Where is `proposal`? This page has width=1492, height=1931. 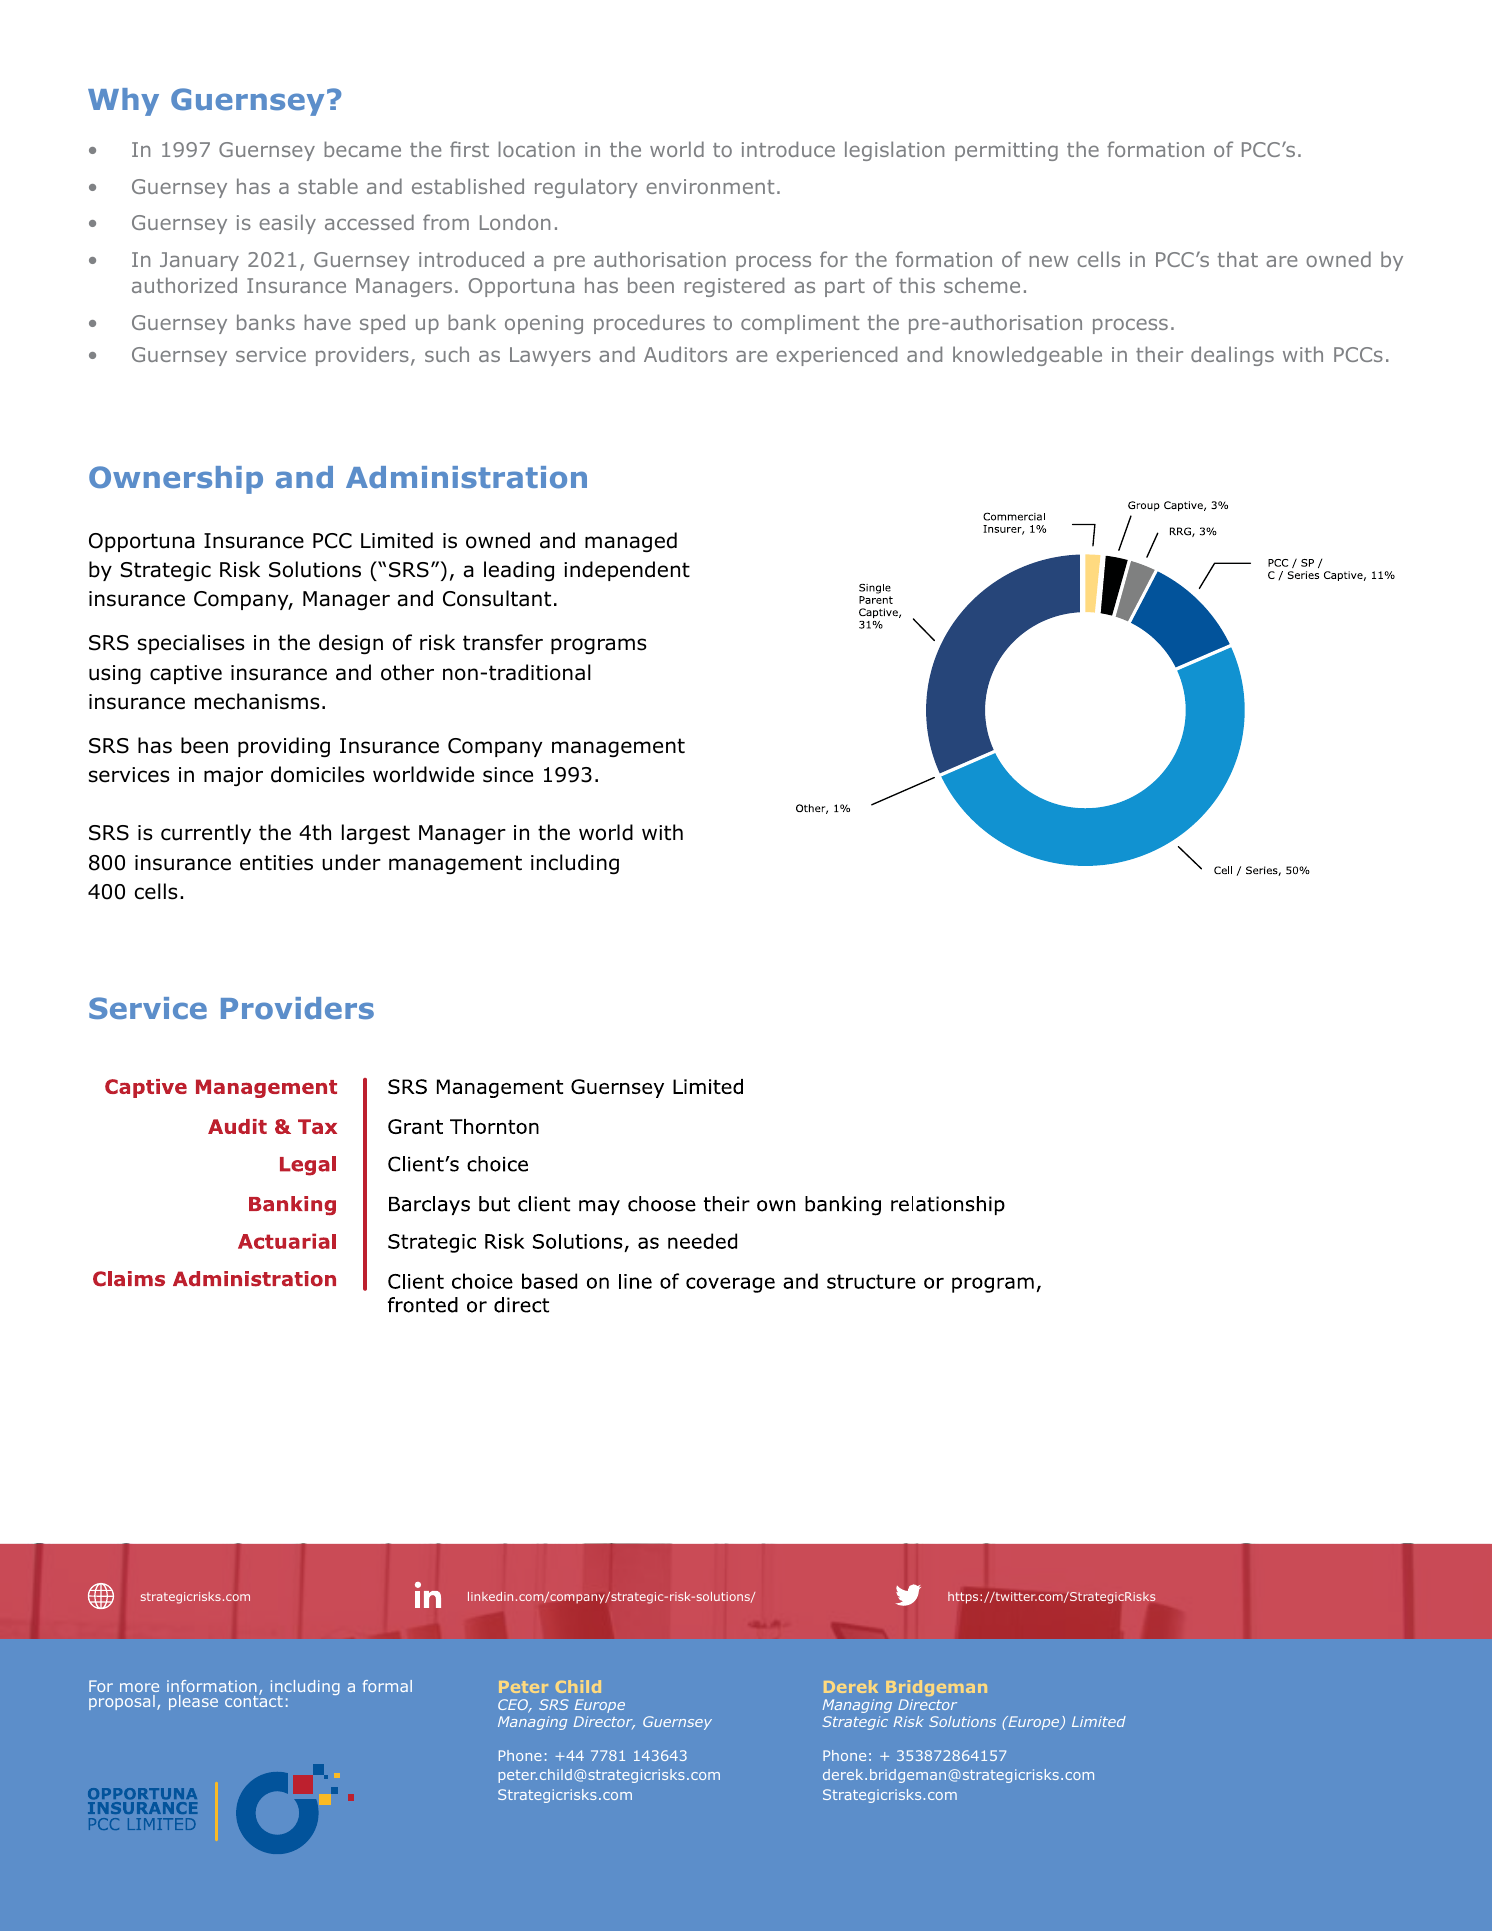
proposal is located at coordinates (122, 1702).
